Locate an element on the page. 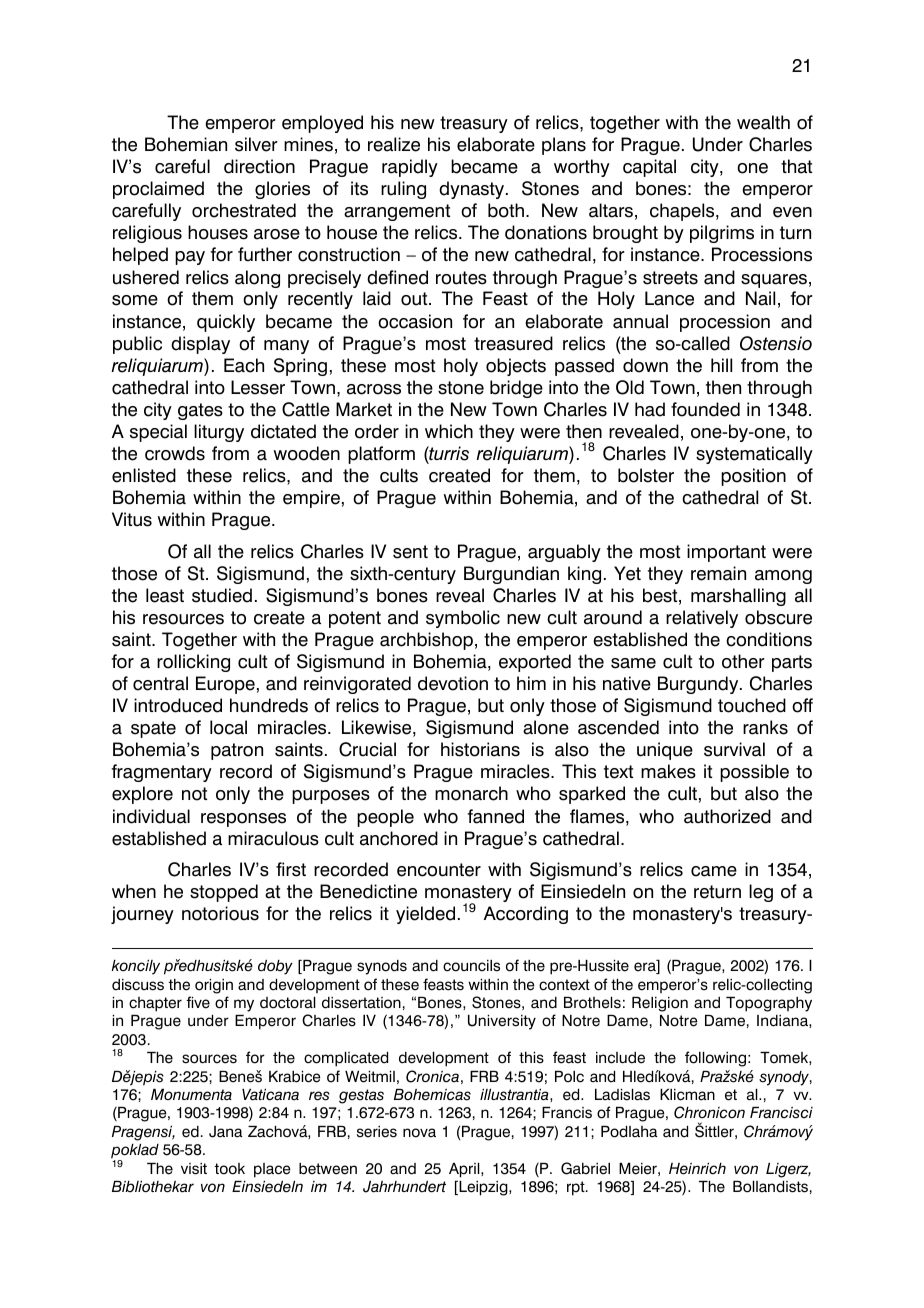  wealth is located at coordinates (763, 122).
